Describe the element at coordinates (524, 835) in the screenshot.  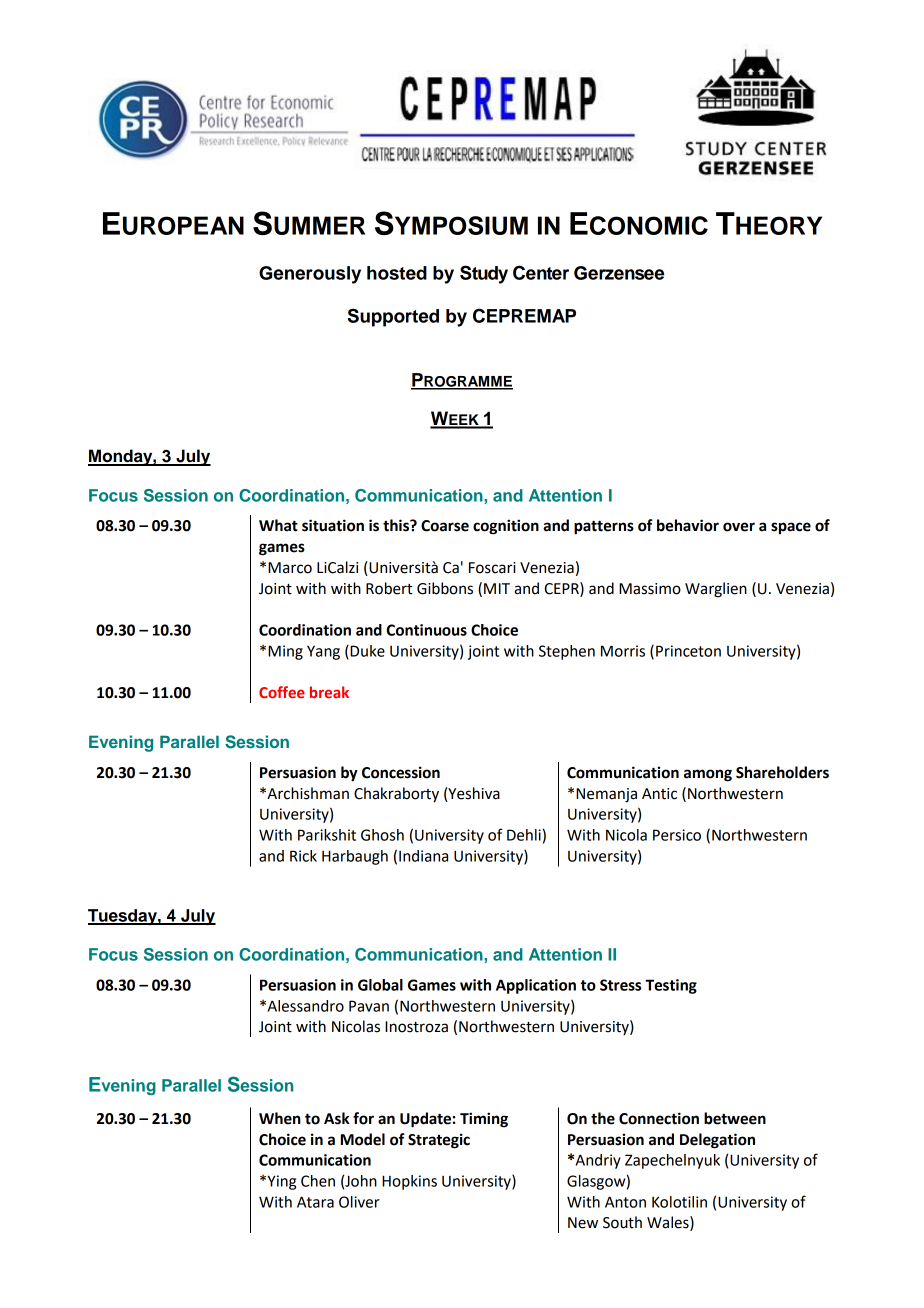
I see `Dehli` at that location.
